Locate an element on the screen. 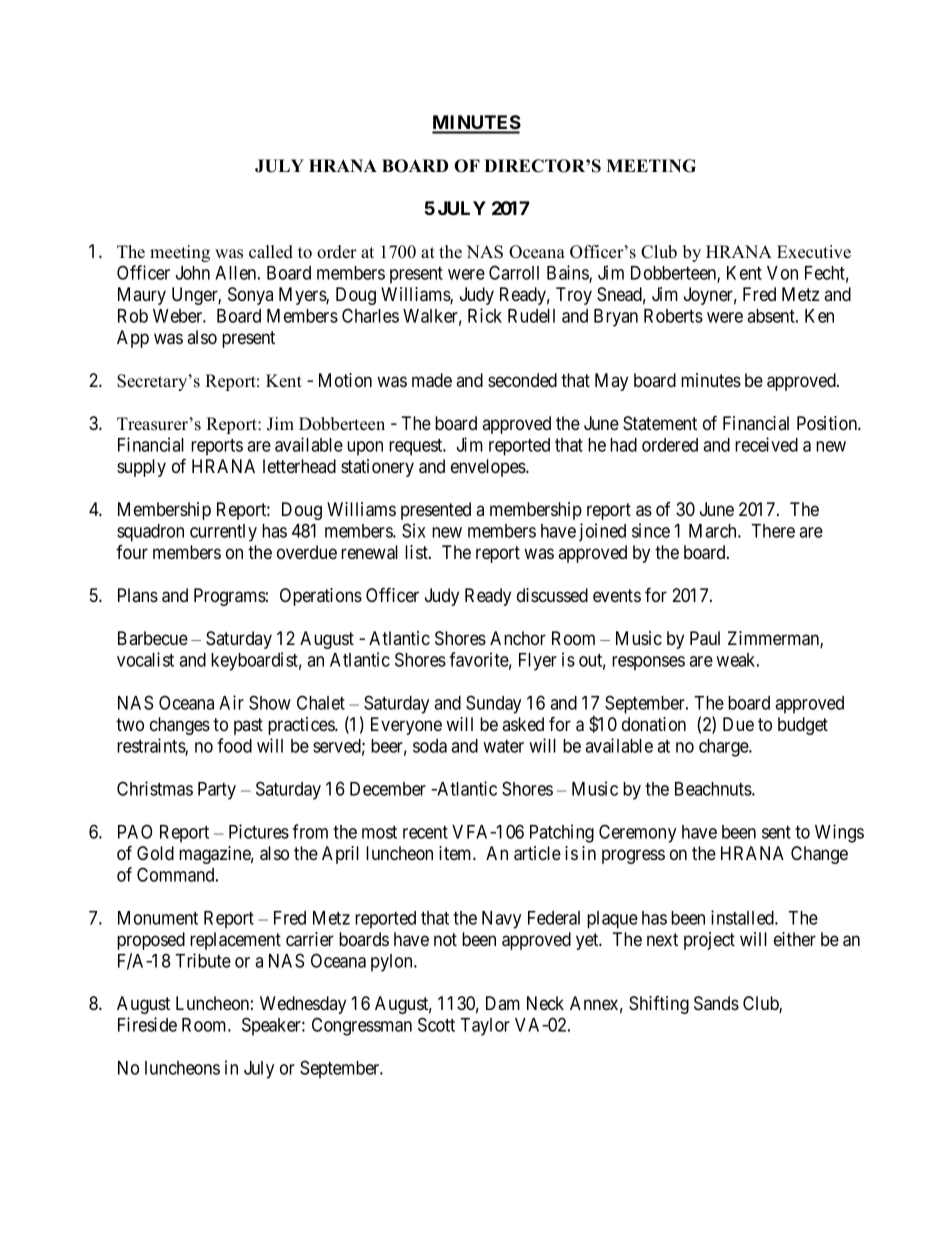  Sands is located at coordinates (716, 1003).
